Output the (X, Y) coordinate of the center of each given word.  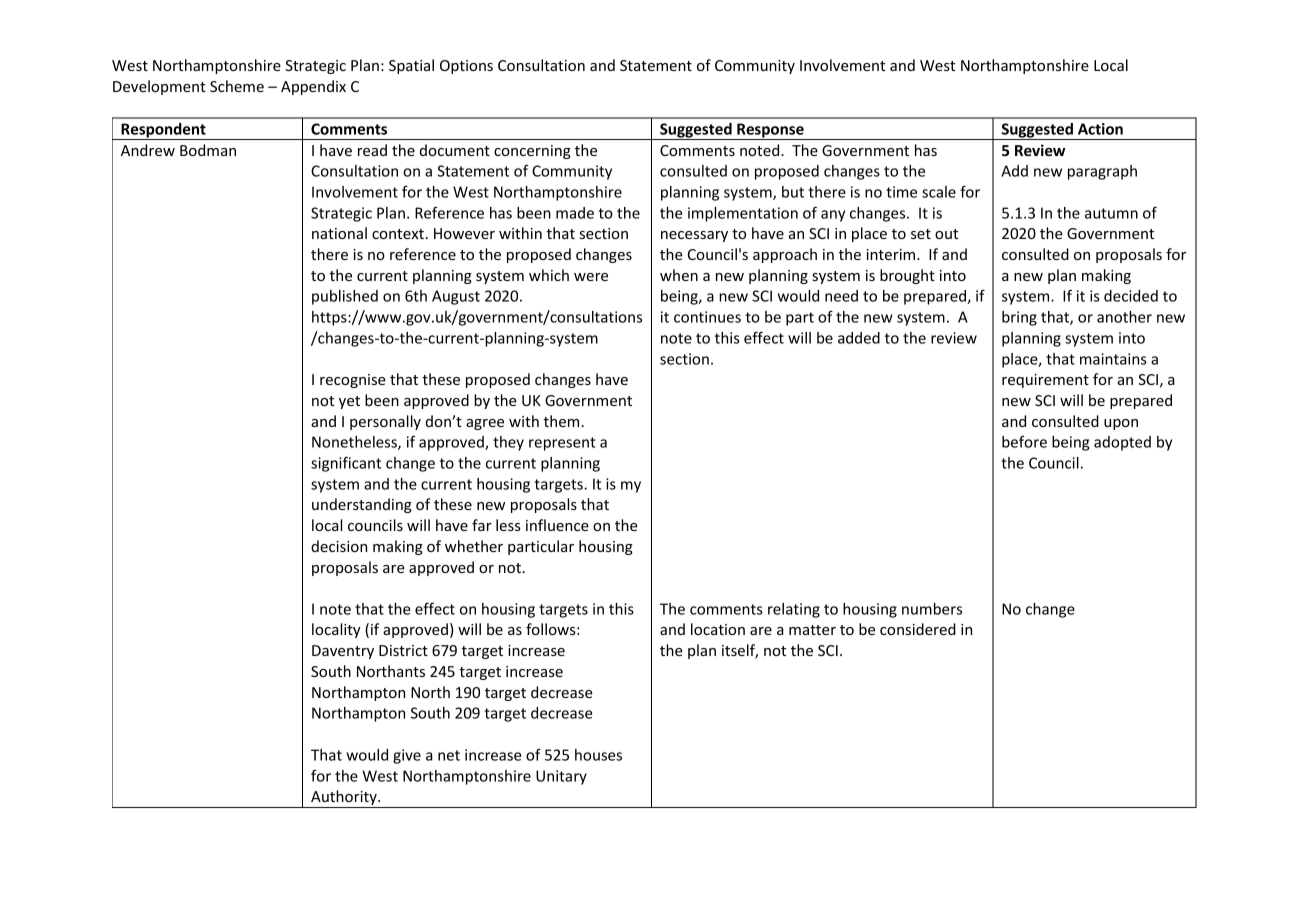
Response (770, 131)
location (718, 629)
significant (346, 464)
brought (907, 276)
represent (562, 444)
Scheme (237, 86)
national (339, 233)
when (679, 275)
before (1024, 442)
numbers (932, 609)
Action (1100, 129)
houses (598, 755)
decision (339, 546)
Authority (344, 799)
